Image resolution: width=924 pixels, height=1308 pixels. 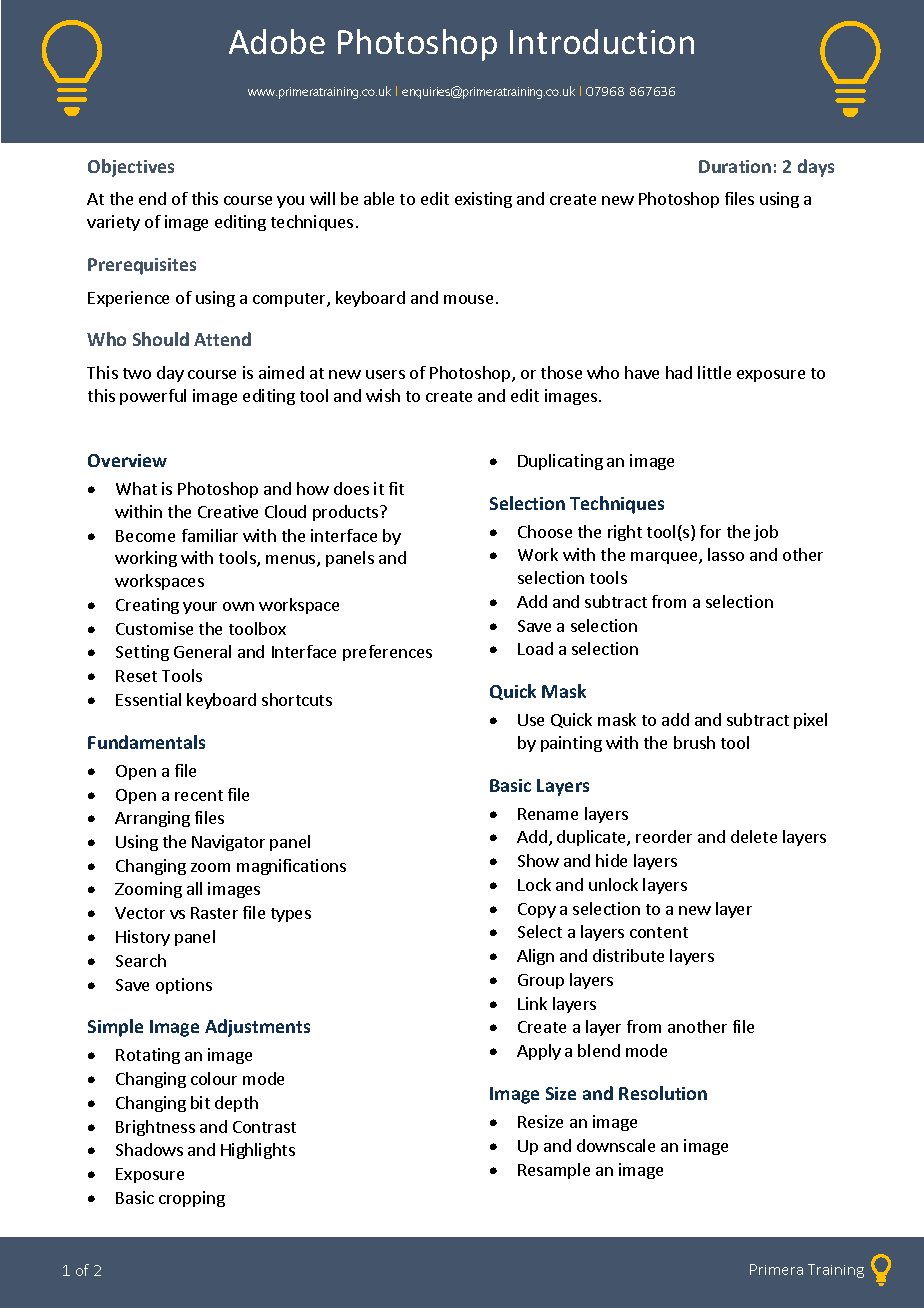 I want to click on all, so click(x=194, y=888).
